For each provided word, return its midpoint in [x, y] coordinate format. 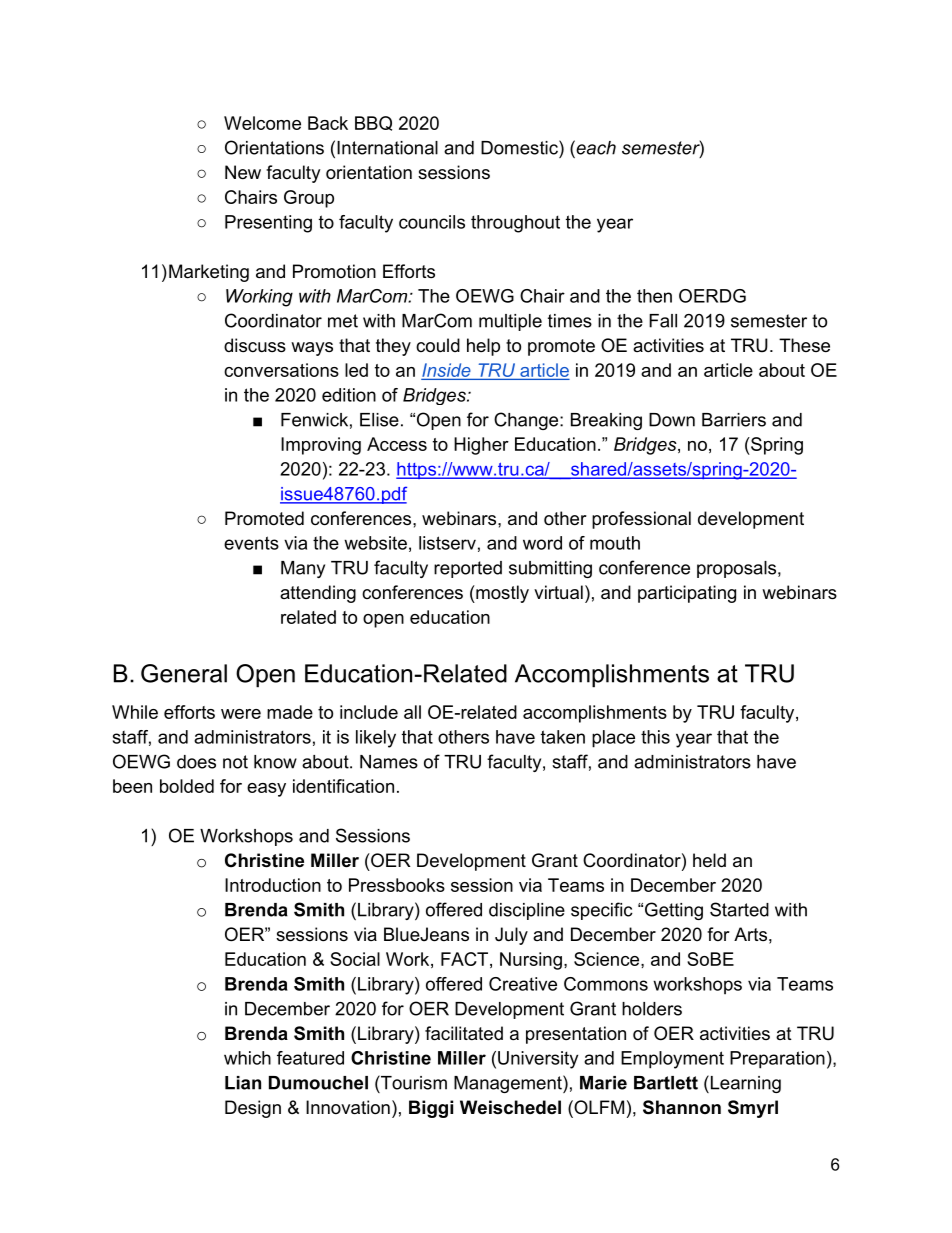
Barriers [734, 420]
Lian [243, 1083]
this [655, 737]
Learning [744, 1084]
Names [389, 762]
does [196, 762]
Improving [321, 446]
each [595, 147]
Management [509, 1084]
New [243, 172]
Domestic [520, 147]
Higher [481, 446]
